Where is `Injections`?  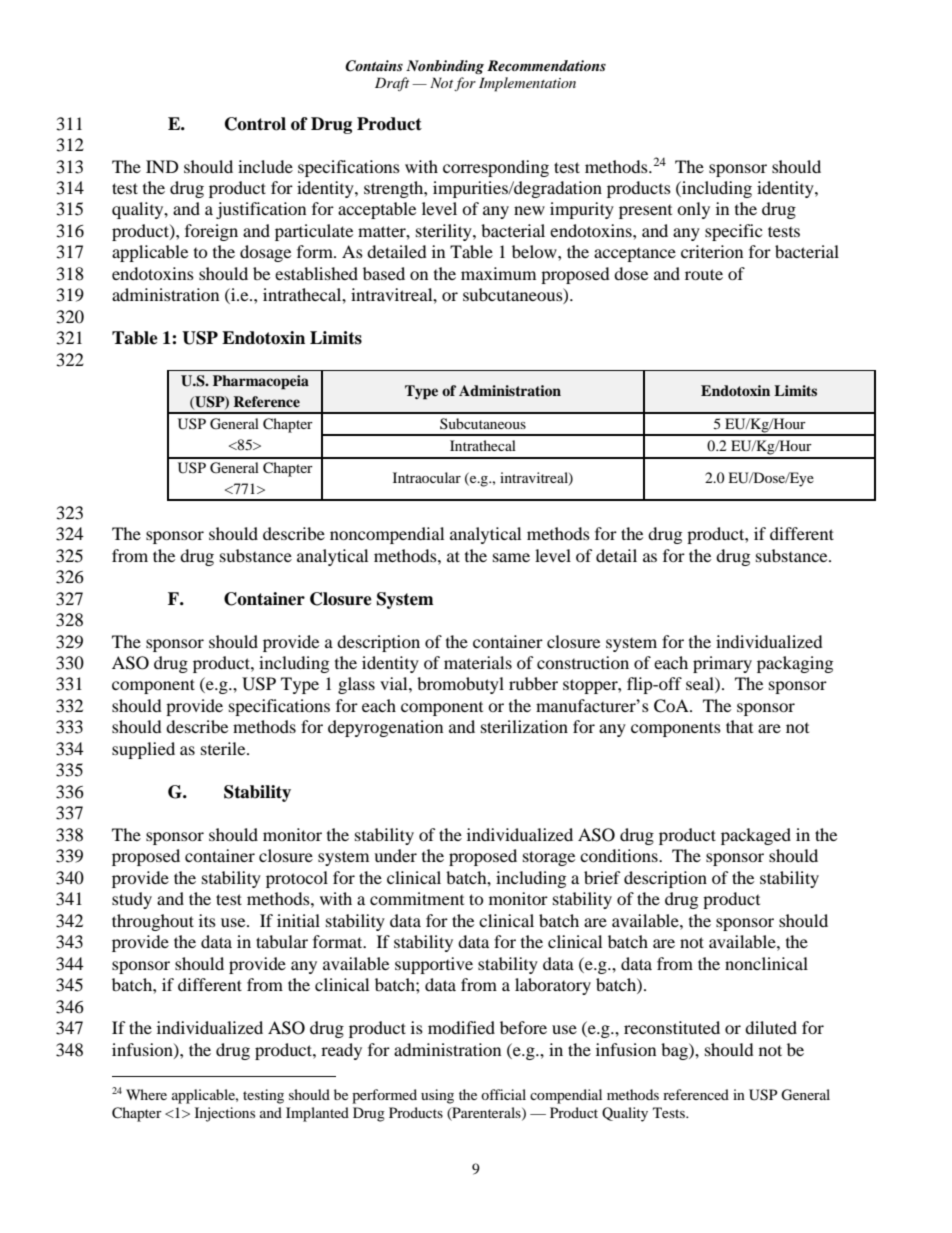 Injections is located at coordinates (225, 1114).
